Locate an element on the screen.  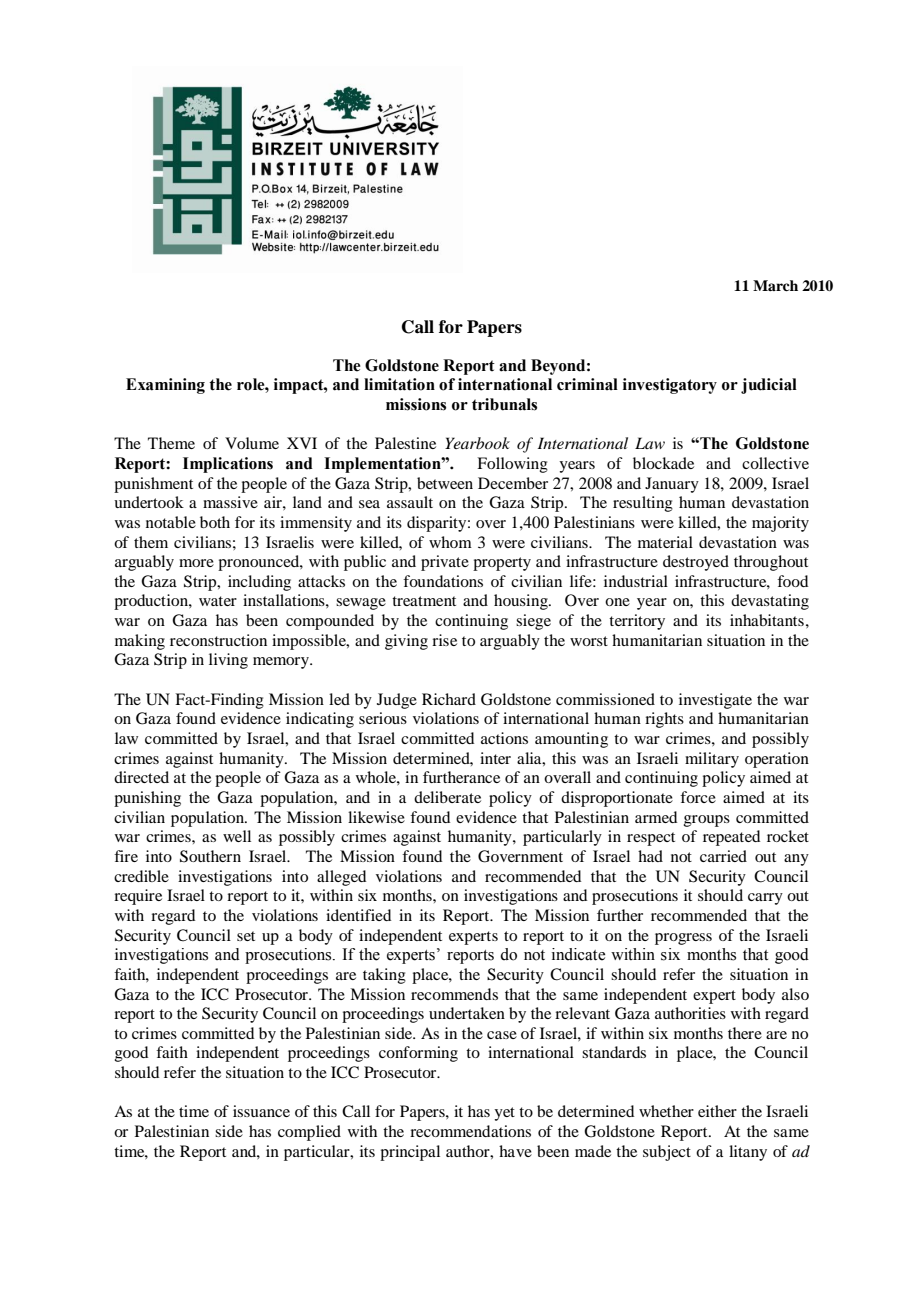
issuance is located at coordinates (261, 1111).
